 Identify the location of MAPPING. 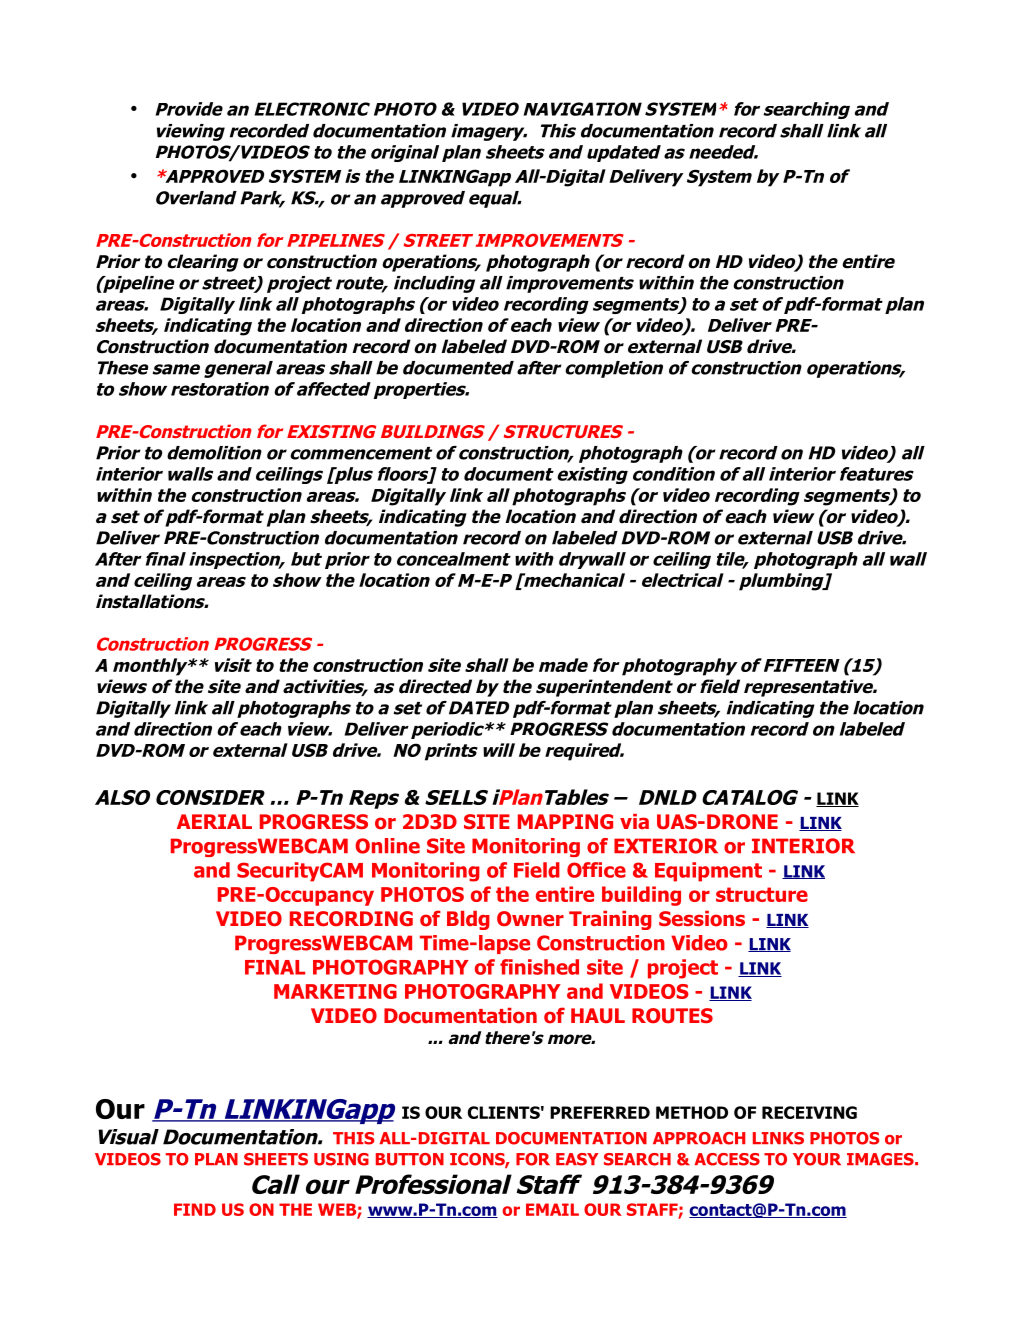
(565, 821).
